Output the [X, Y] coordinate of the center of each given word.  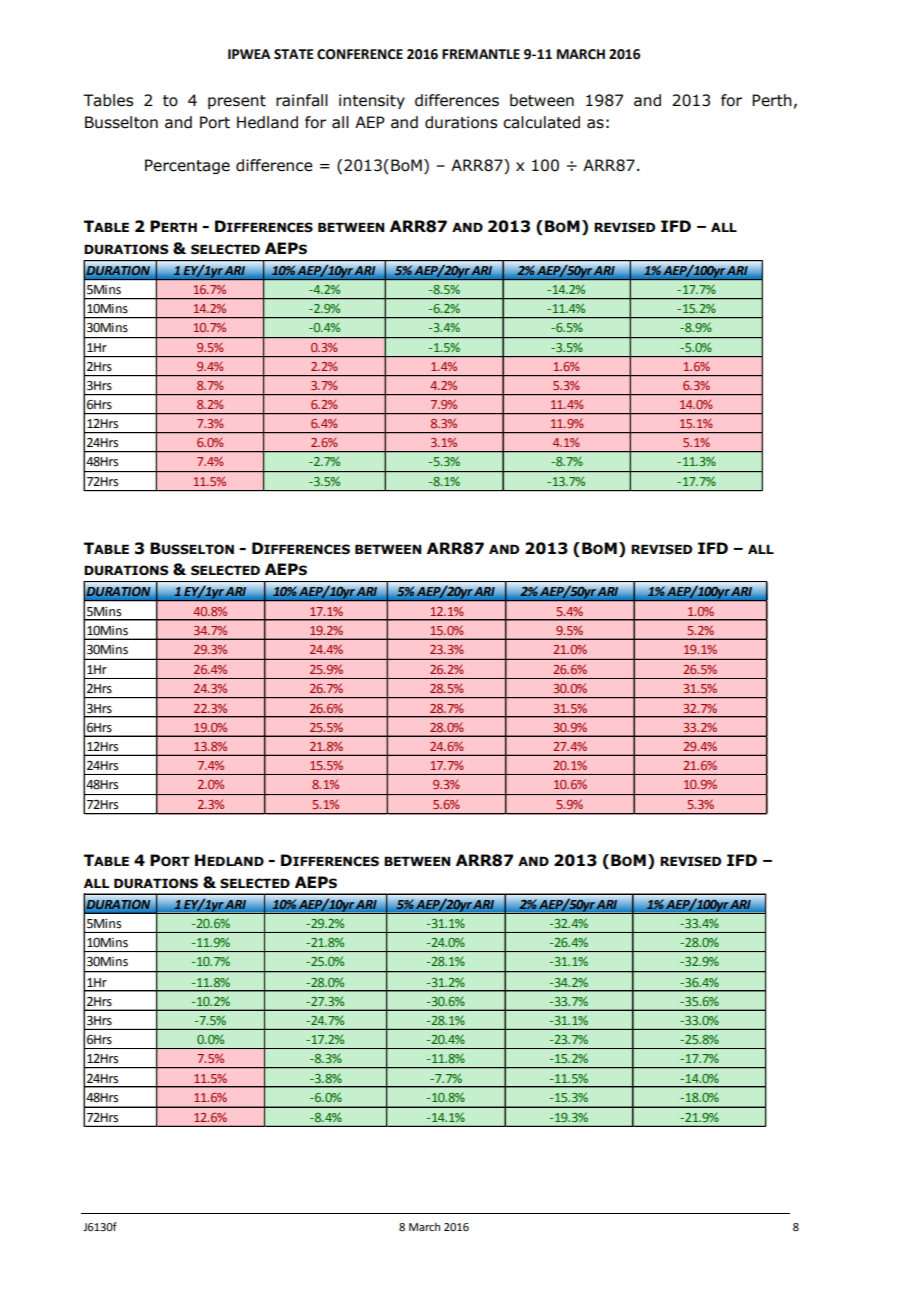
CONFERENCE [360, 54]
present [237, 102]
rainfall [302, 100]
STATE [294, 54]
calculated [541, 122]
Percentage [187, 166]
